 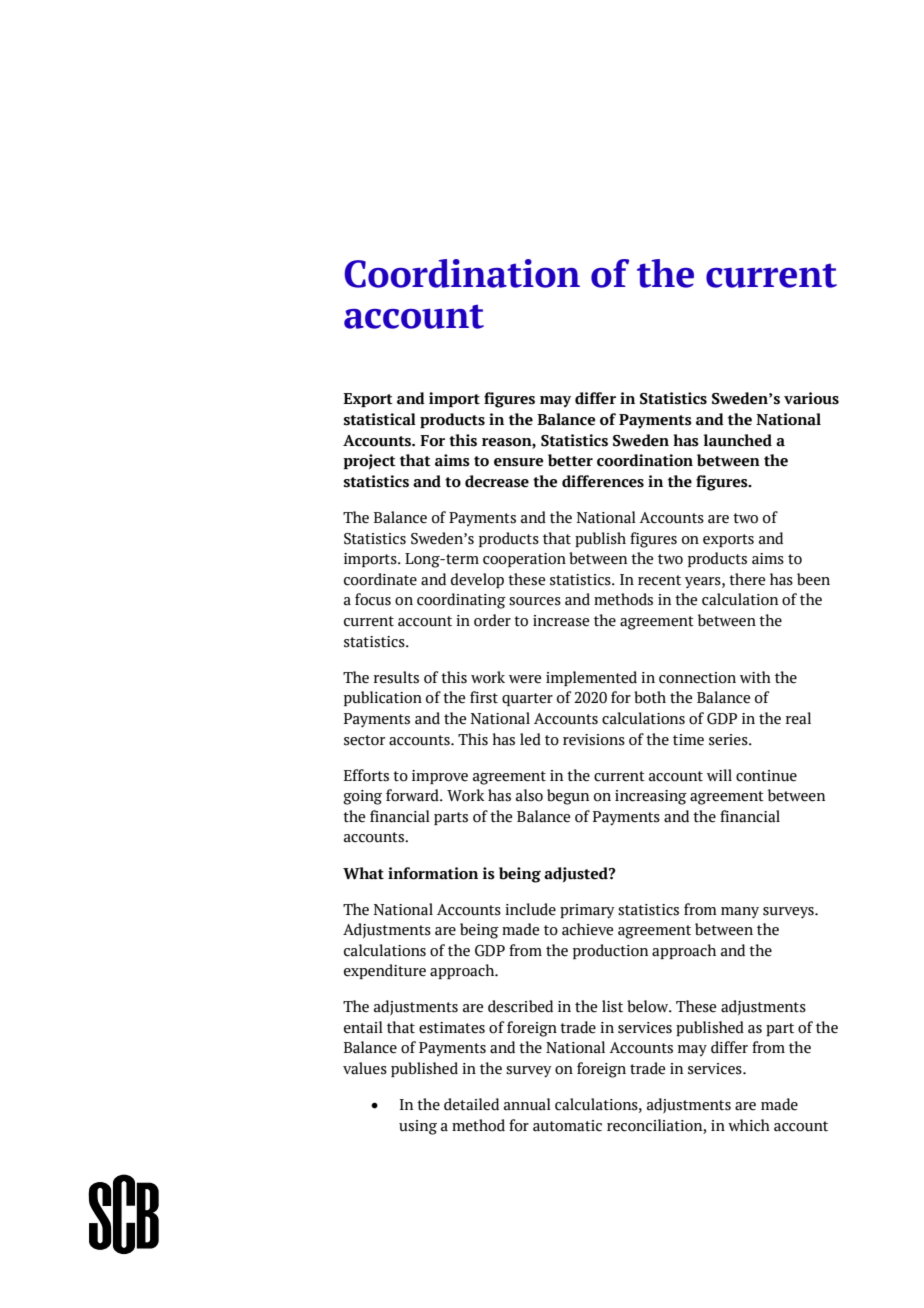 I want to click on many, so click(x=740, y=912).
